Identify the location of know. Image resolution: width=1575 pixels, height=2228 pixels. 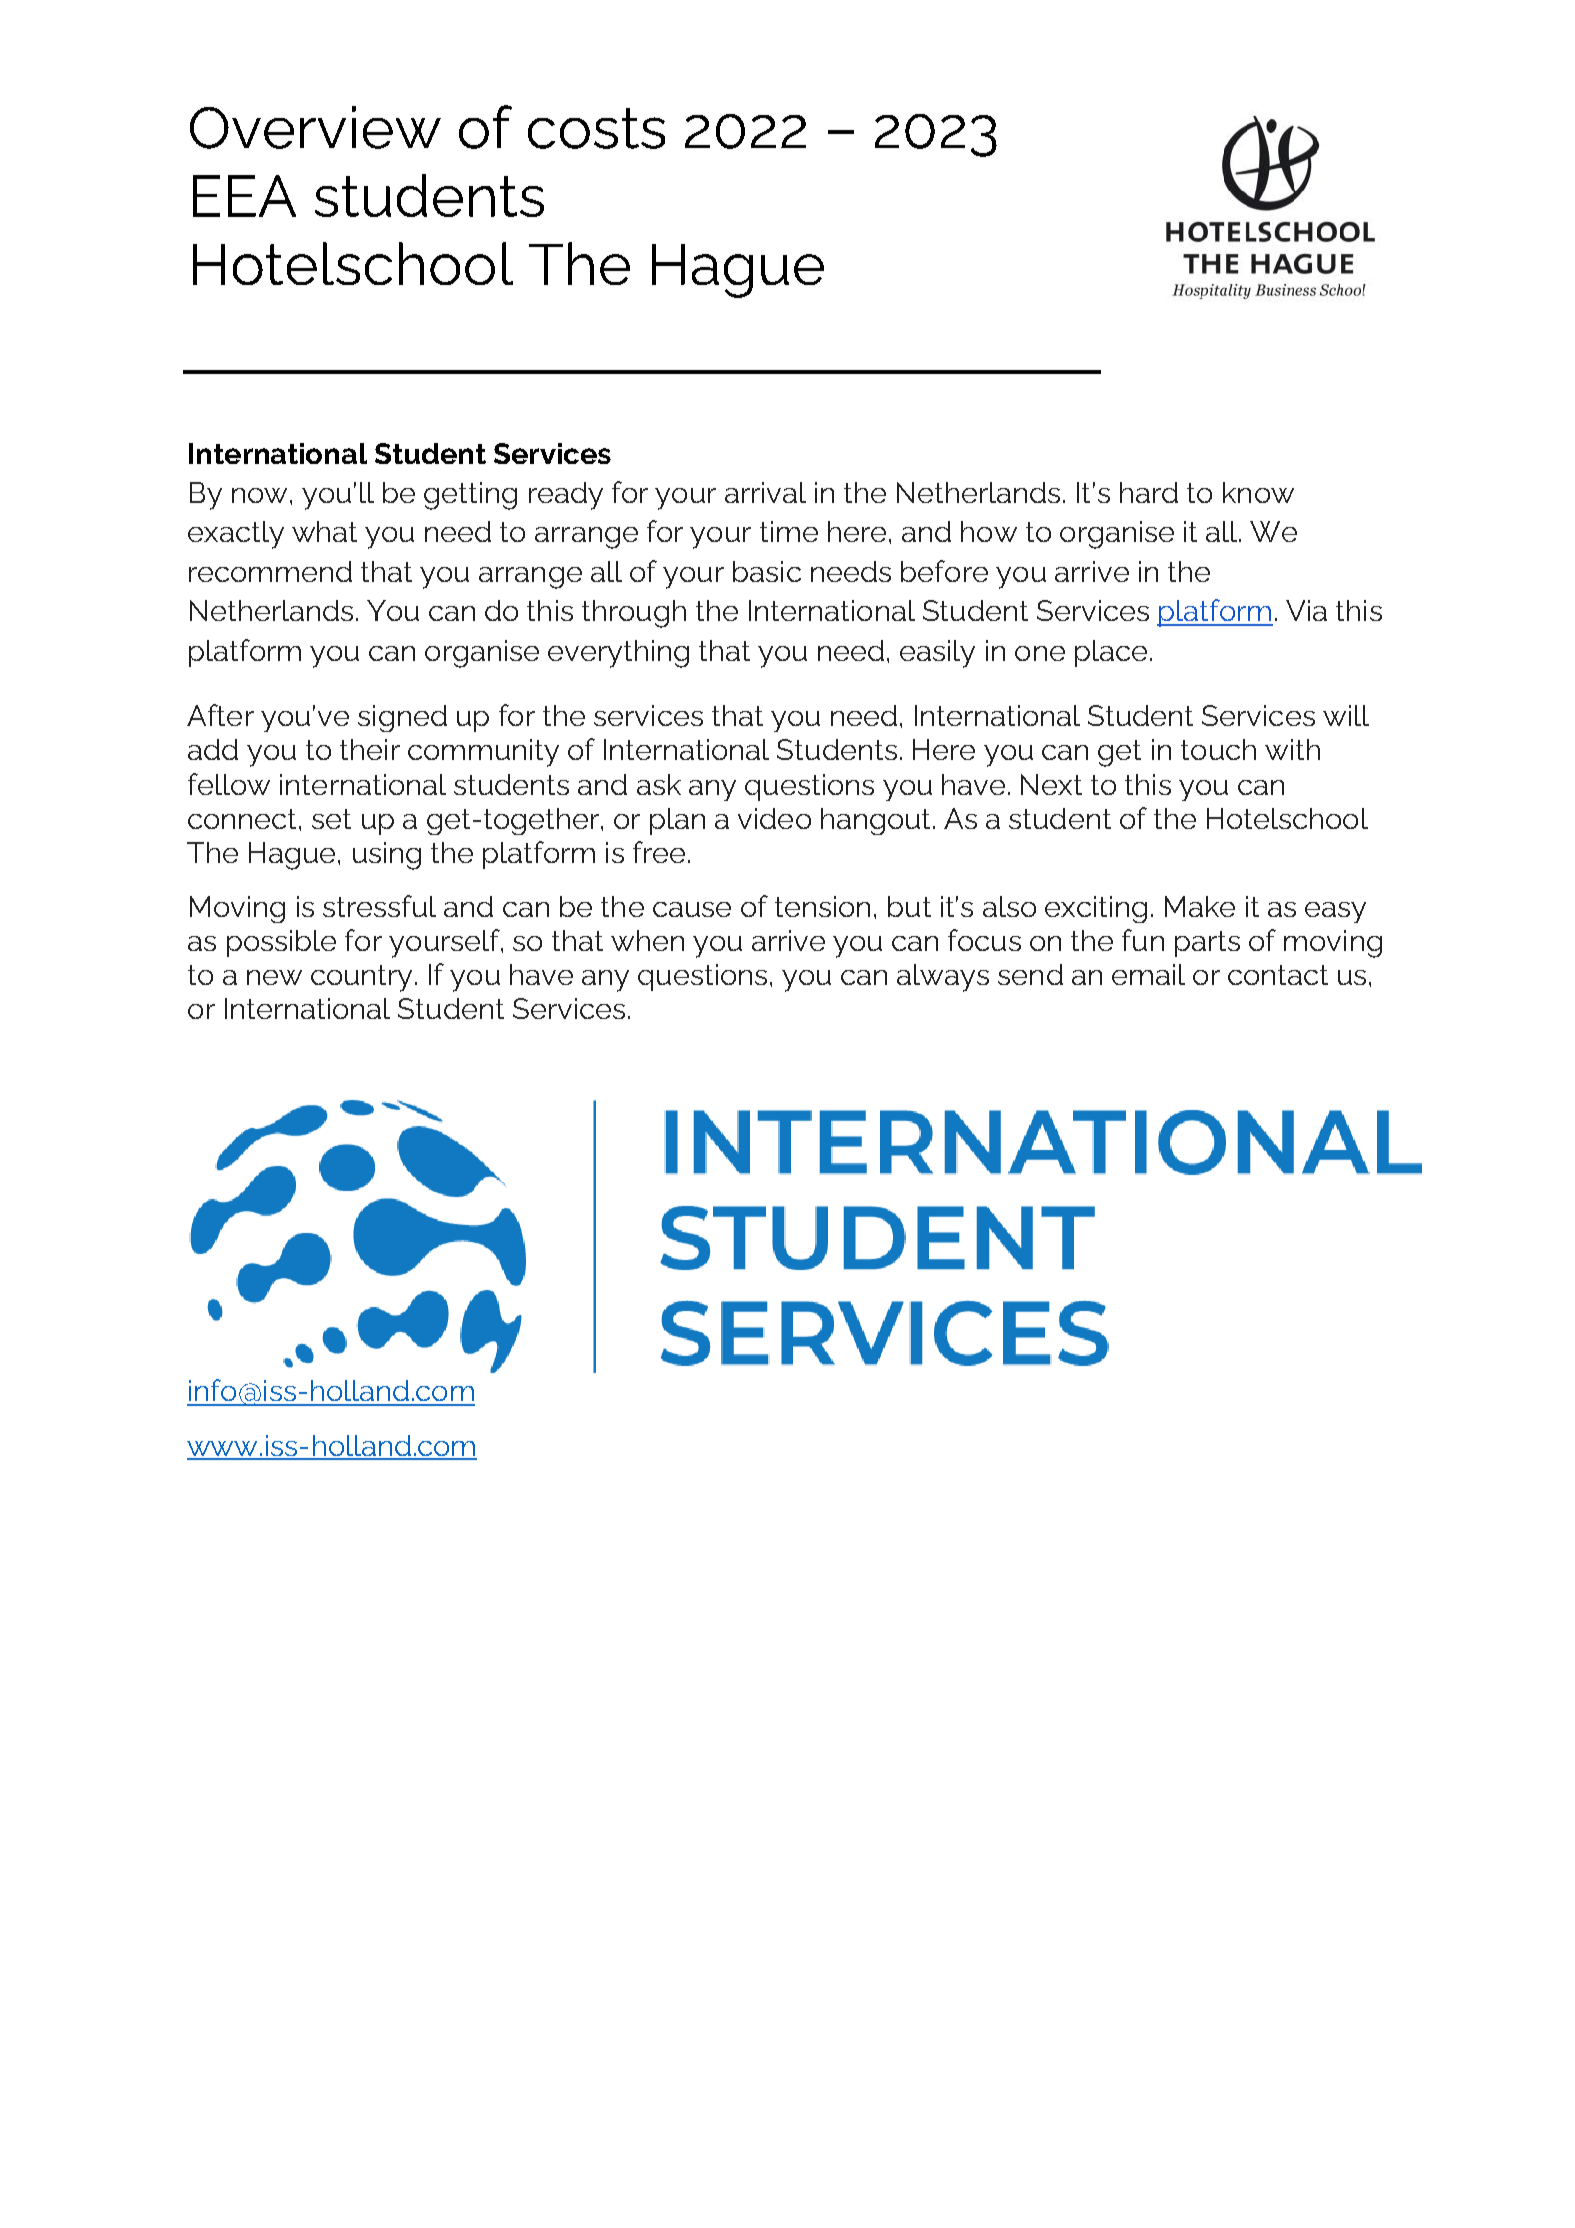
(1258, 492).
